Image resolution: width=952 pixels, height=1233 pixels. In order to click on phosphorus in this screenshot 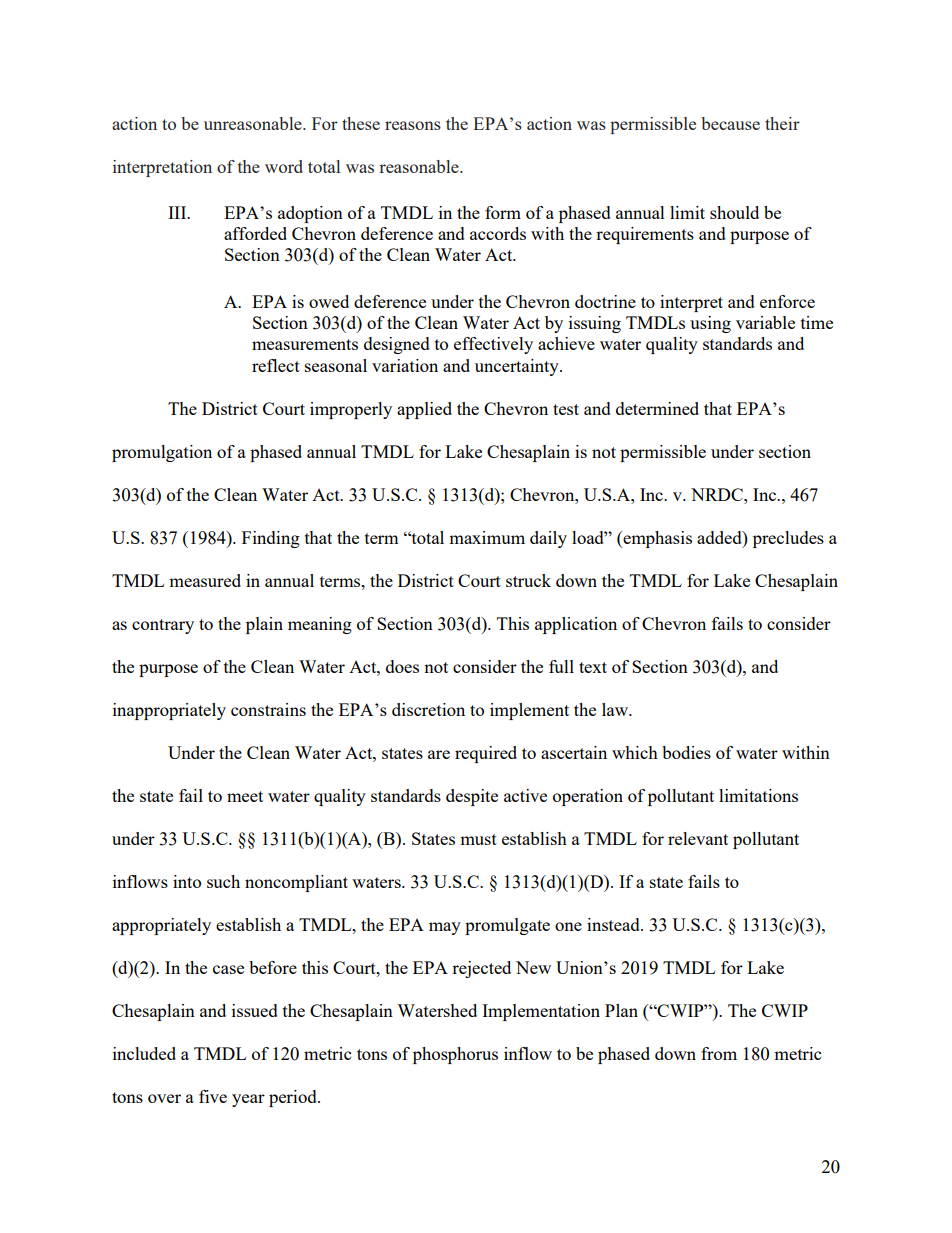, I will do `click(455, 1055)`.
